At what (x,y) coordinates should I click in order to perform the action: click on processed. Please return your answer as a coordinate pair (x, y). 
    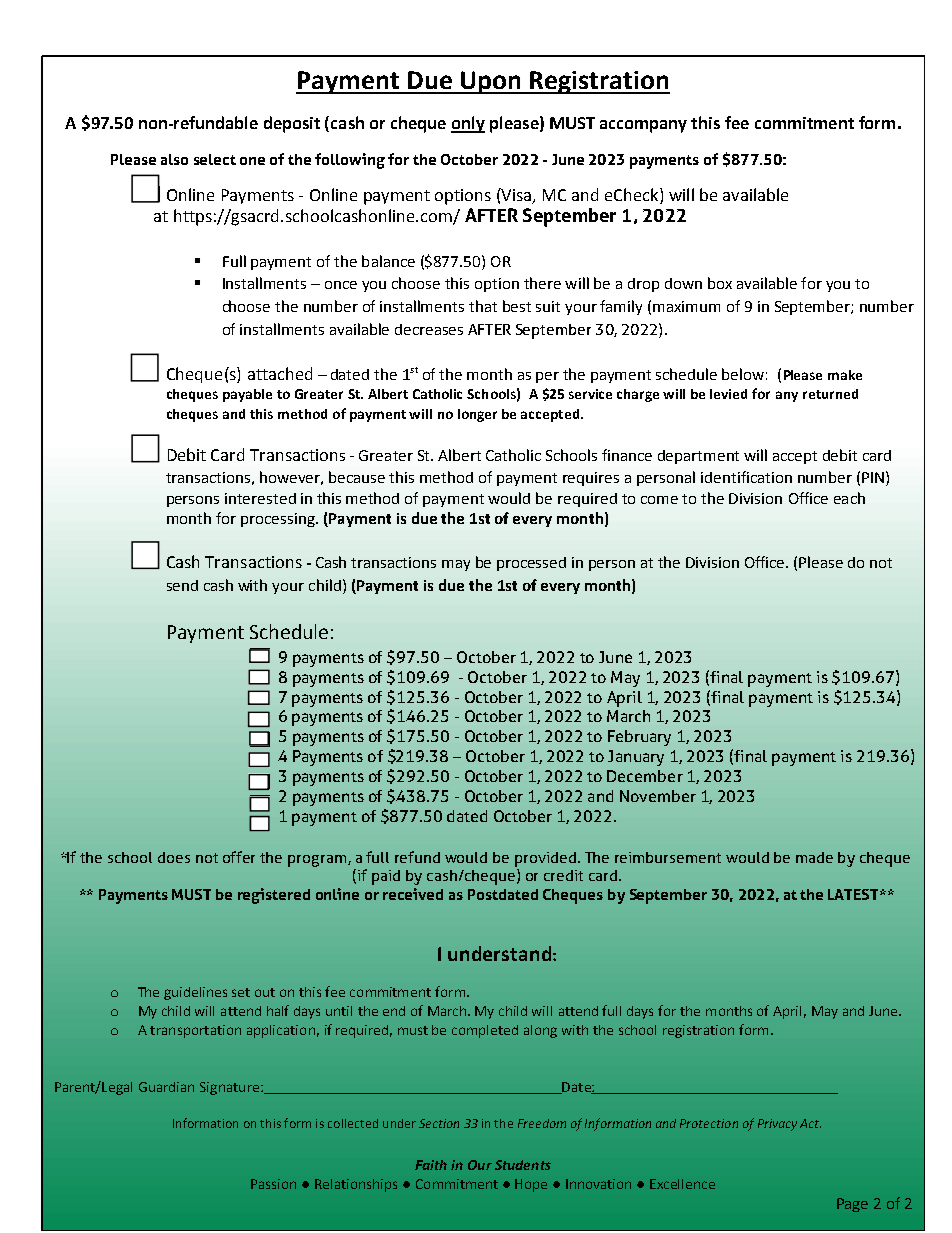
    Looking at the image, I should click on (531, 564).
